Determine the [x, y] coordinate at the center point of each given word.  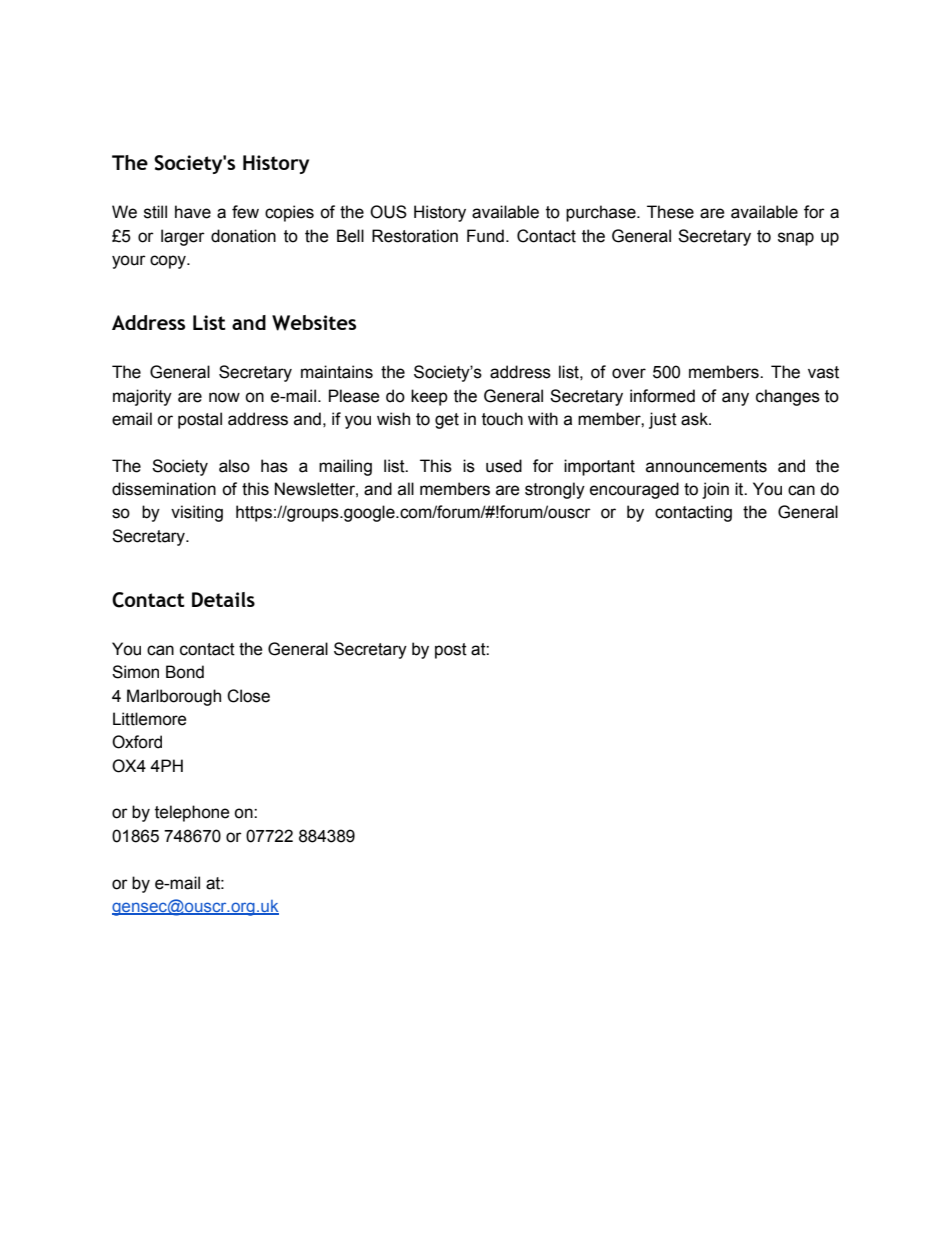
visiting [197, 513]
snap [796, 239]
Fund [485, 236]
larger [183, 237]
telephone [192, 813]
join [715, 490]
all [406, 489]
